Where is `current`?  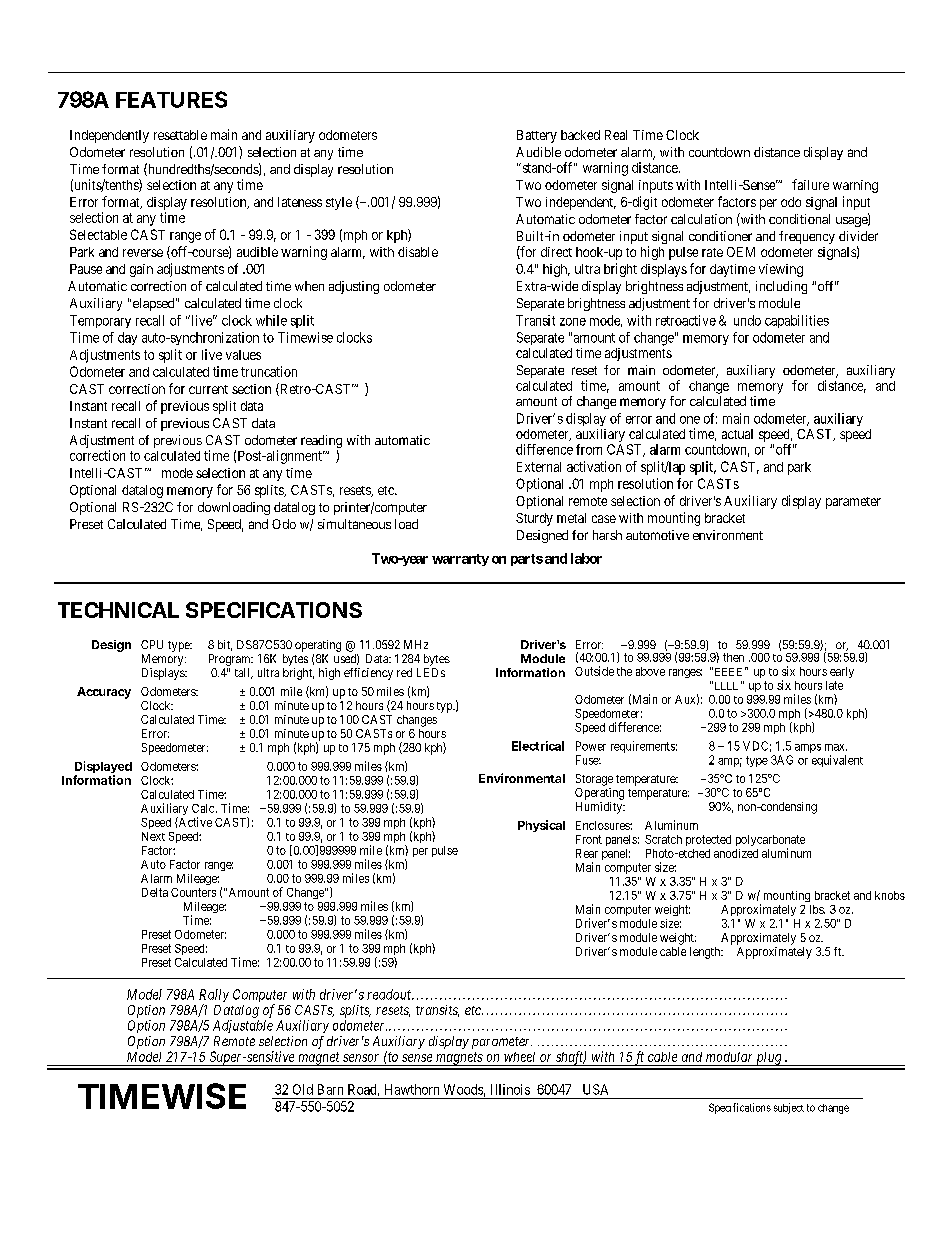 current is located at coordinates (208, 389).
